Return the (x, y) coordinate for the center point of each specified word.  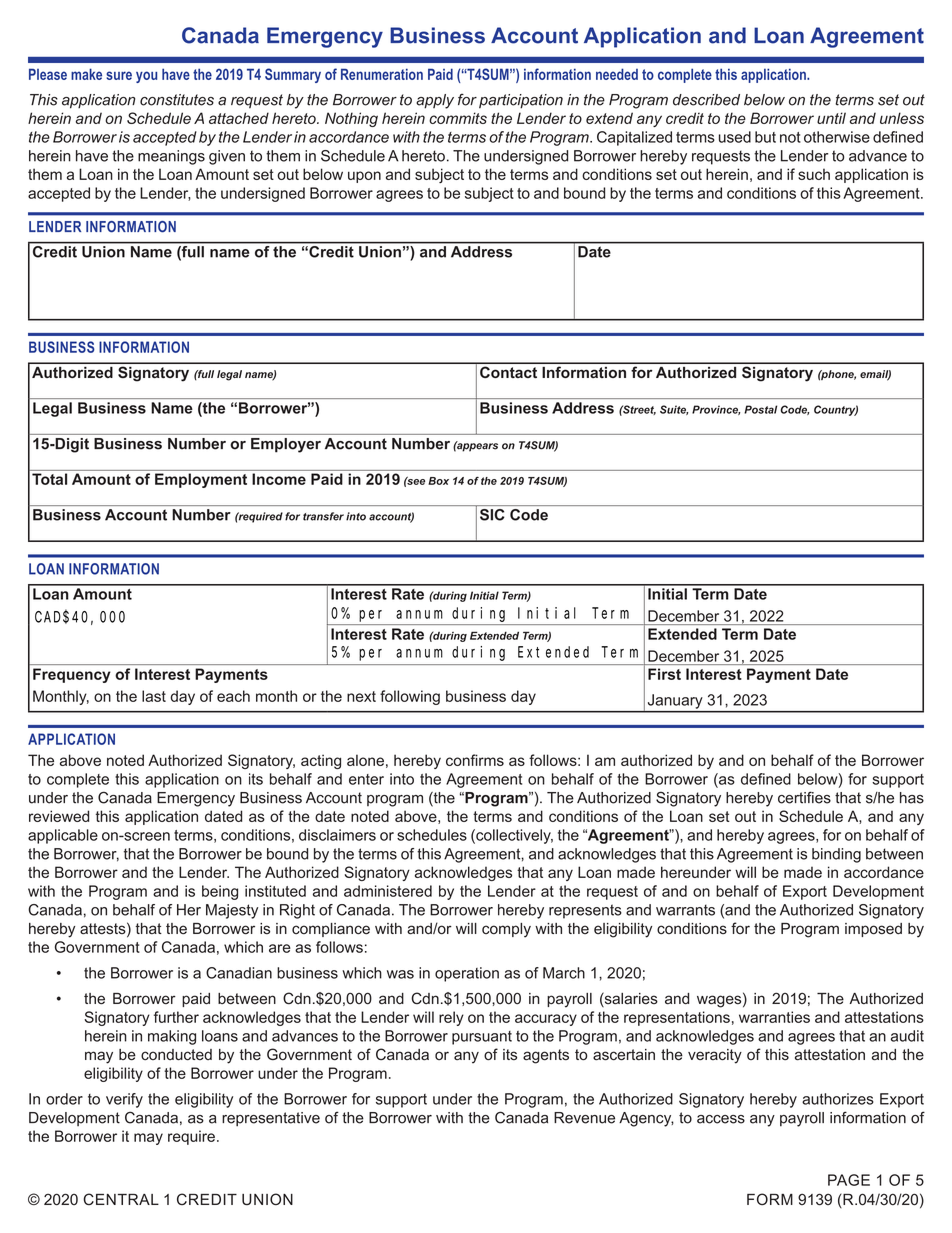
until (831, 118)
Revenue (584, 1118)
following (410, 697)
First (664, 674)
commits (458, 118)
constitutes (177, 100)
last (154, 696)
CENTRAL (121, 1199)
